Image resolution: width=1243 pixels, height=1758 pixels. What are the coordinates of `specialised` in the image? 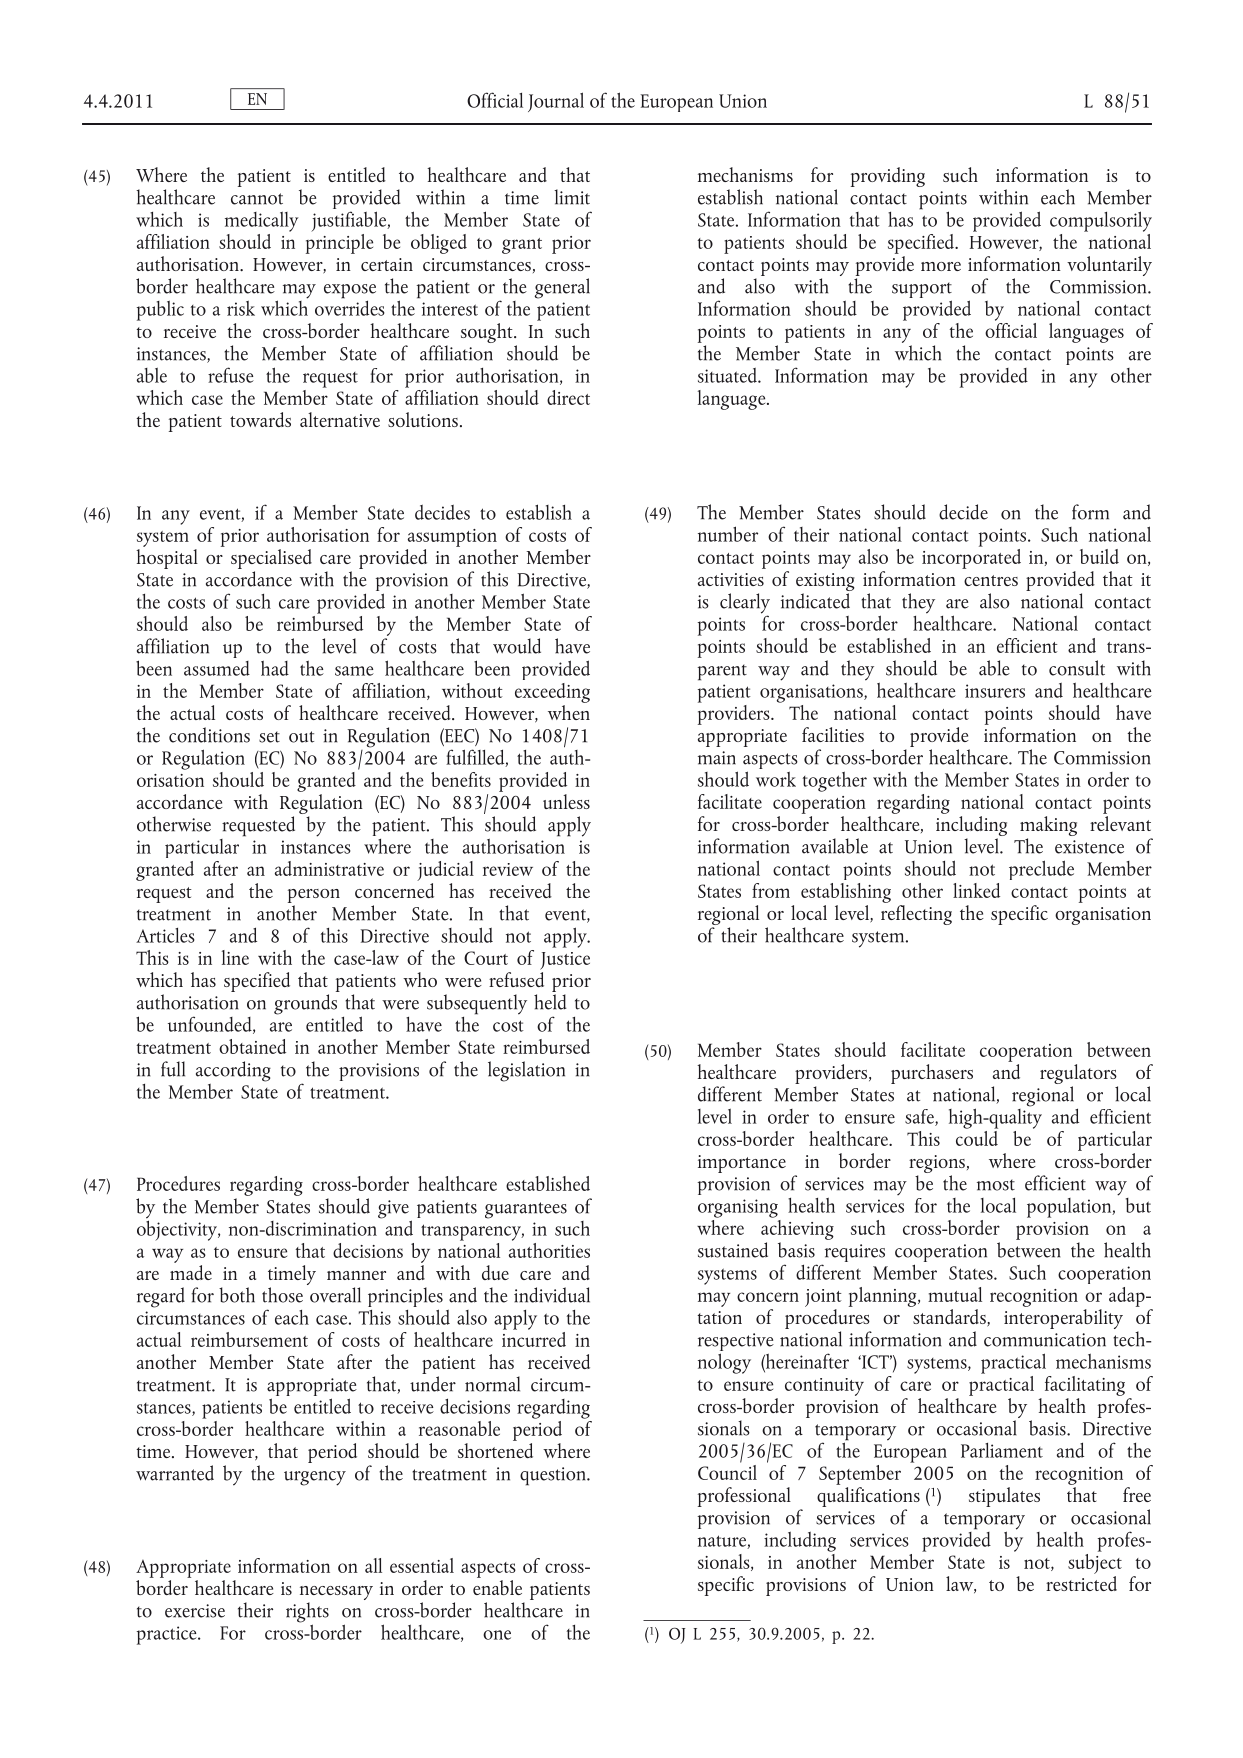 It's located at (271, 559).
